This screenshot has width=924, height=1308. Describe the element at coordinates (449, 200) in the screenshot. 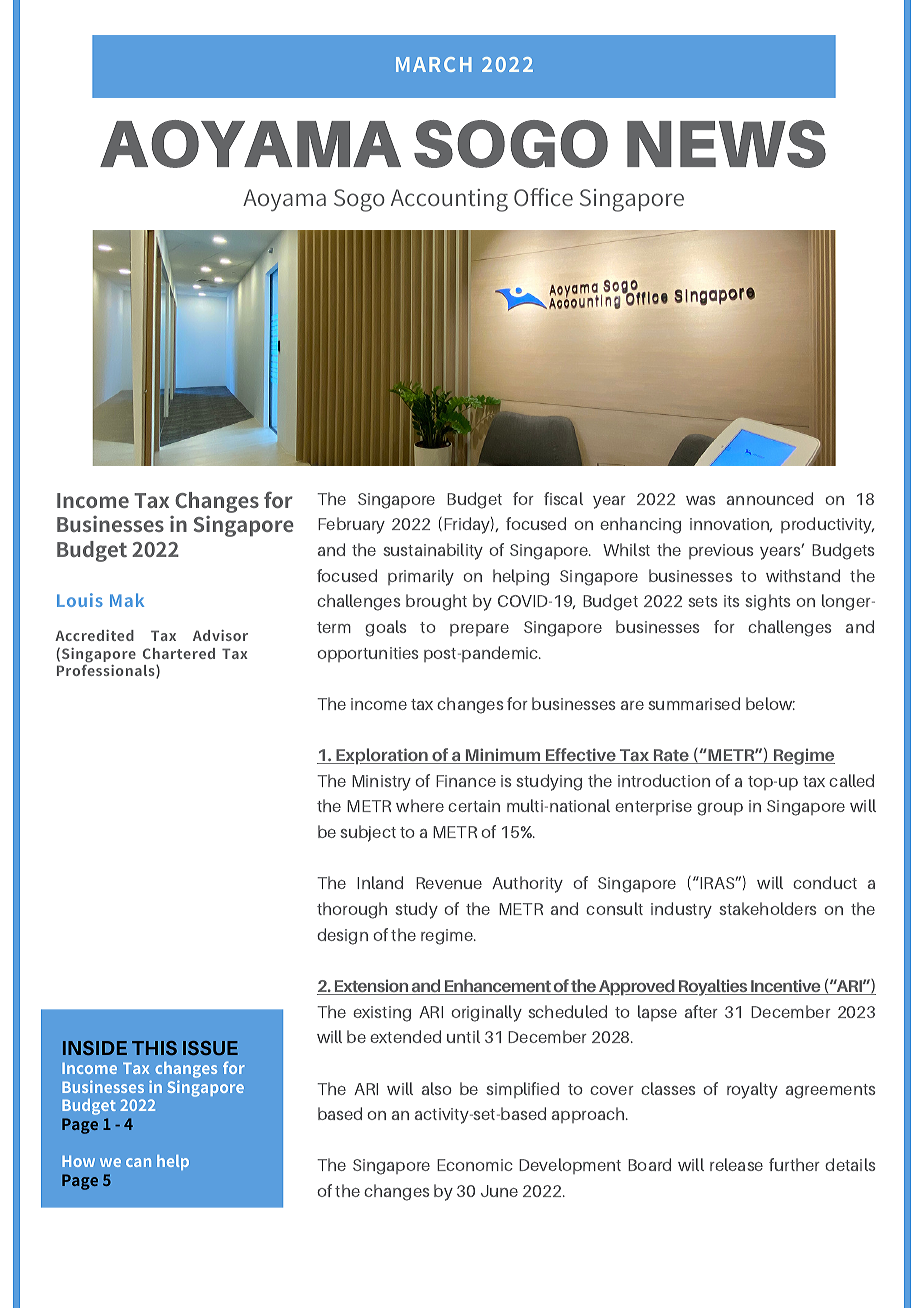

I see `Accounting` at that location.
